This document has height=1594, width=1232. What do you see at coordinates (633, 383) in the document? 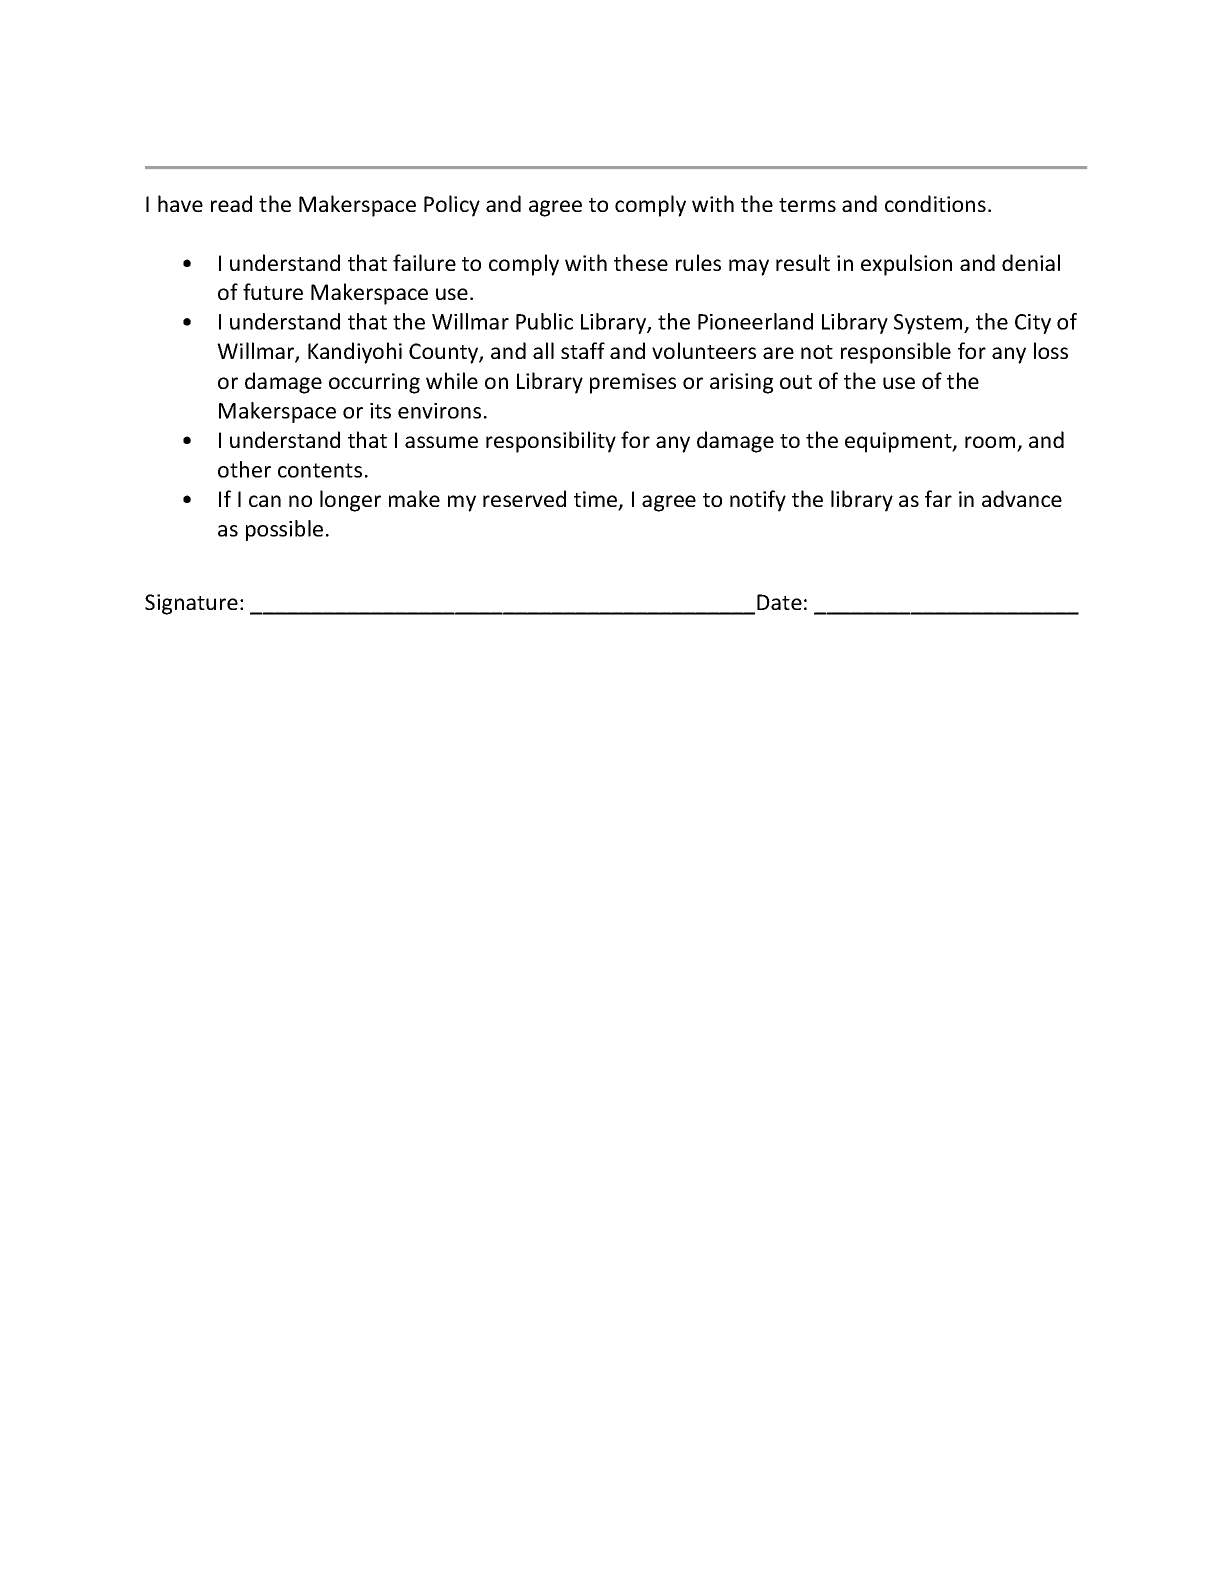
I see `premises` at bounding box center [633, 383].
